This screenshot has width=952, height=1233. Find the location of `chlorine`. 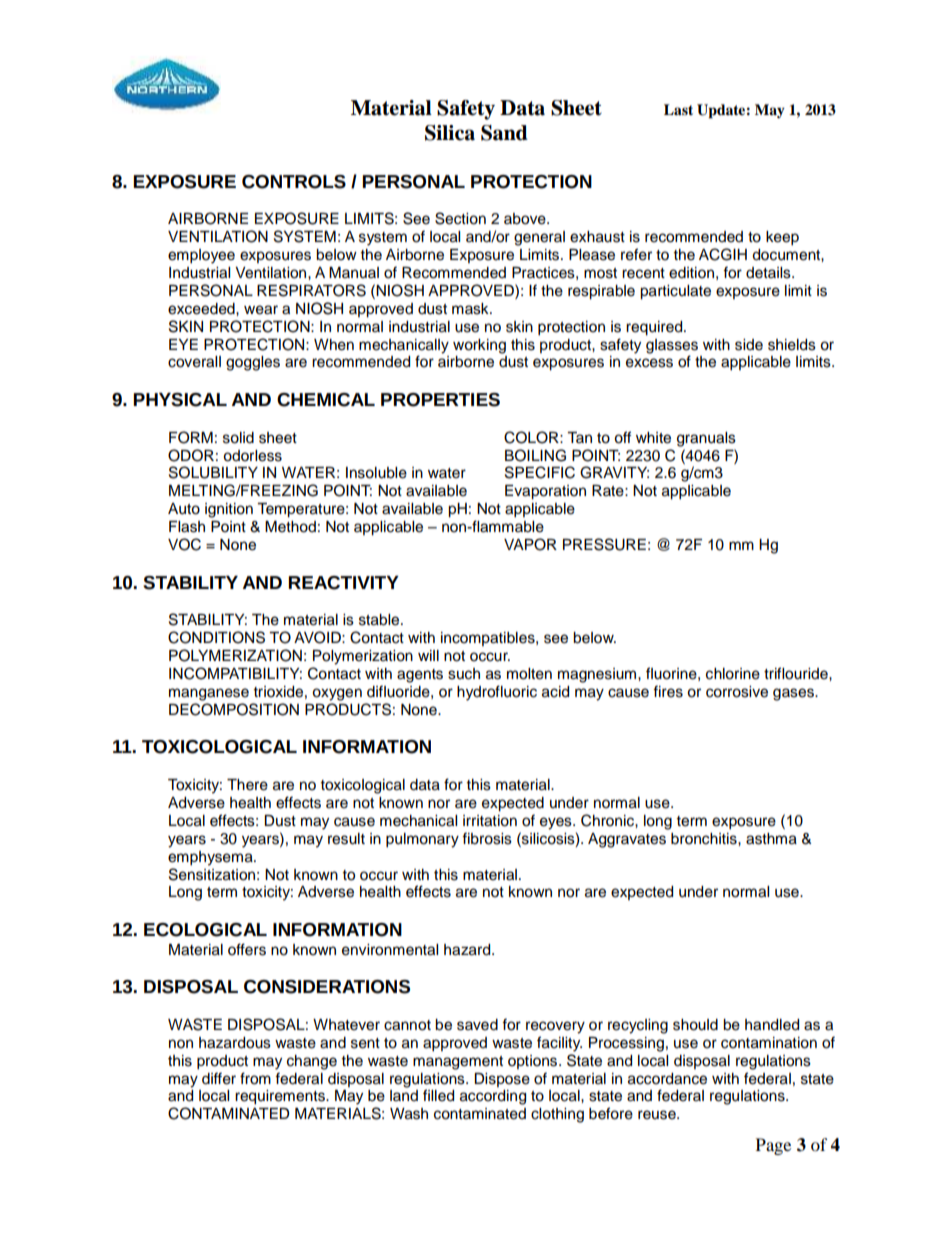

chlorine is located at coordinates (733, 674).
